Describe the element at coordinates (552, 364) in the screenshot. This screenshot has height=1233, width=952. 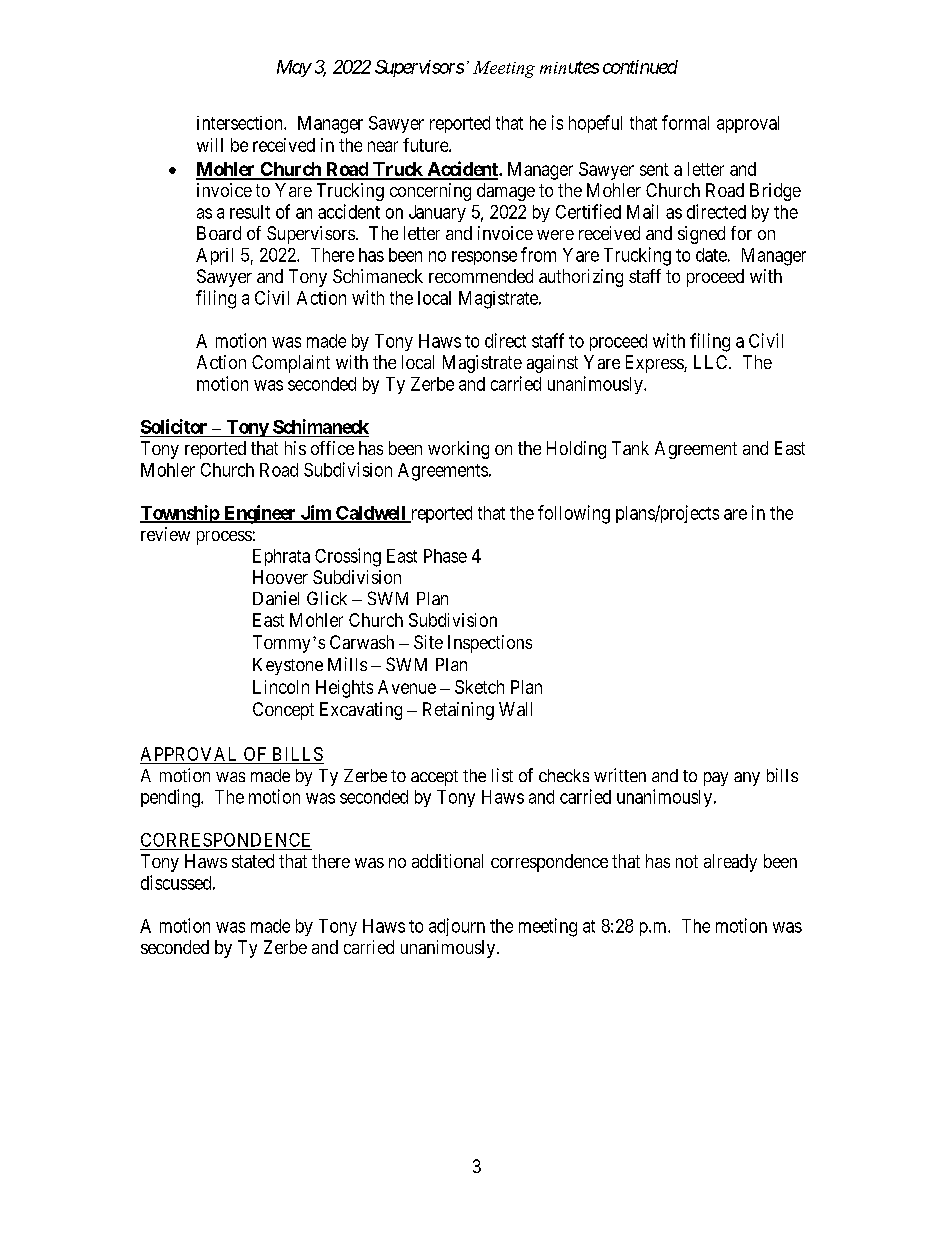
I see `against` at that location.
